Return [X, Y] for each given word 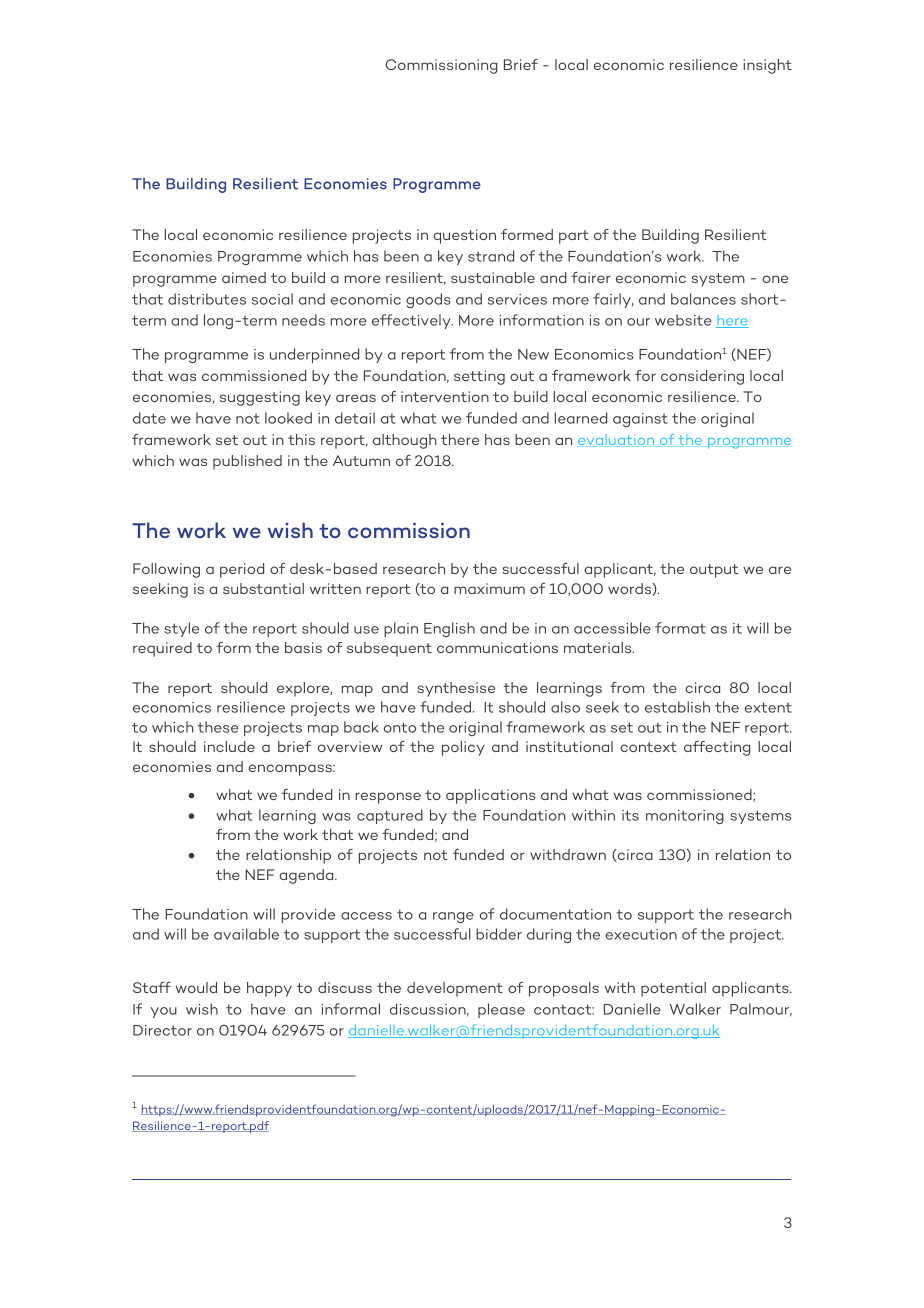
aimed [244, 277]
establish [677, 707]
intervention [445, 396]
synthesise [456, 689]
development [455, 989]
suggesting [260, 398]
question [464, 236]
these [218, 727]
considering [702, 377]
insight [767, 66]
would [196, 987]
